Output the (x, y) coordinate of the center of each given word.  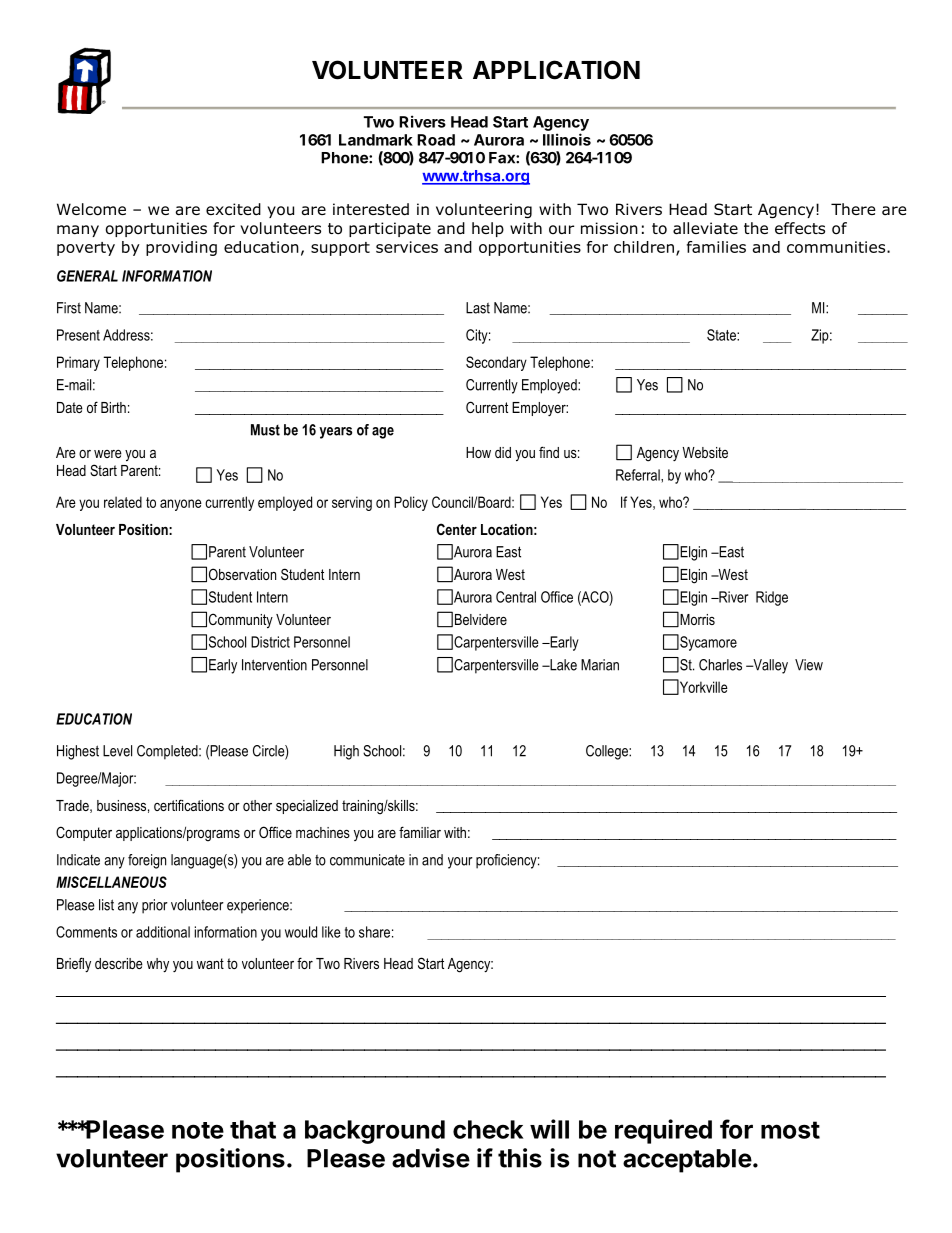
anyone (181, 505)
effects (800, 228)
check (488, 1129)
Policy (411, 503)
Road (436, 140)
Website (705, 452)
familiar (420, 832)
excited (233, 209)
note (198, 1130)
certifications (189, 805)
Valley (769, 666)
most (790, 1130)
